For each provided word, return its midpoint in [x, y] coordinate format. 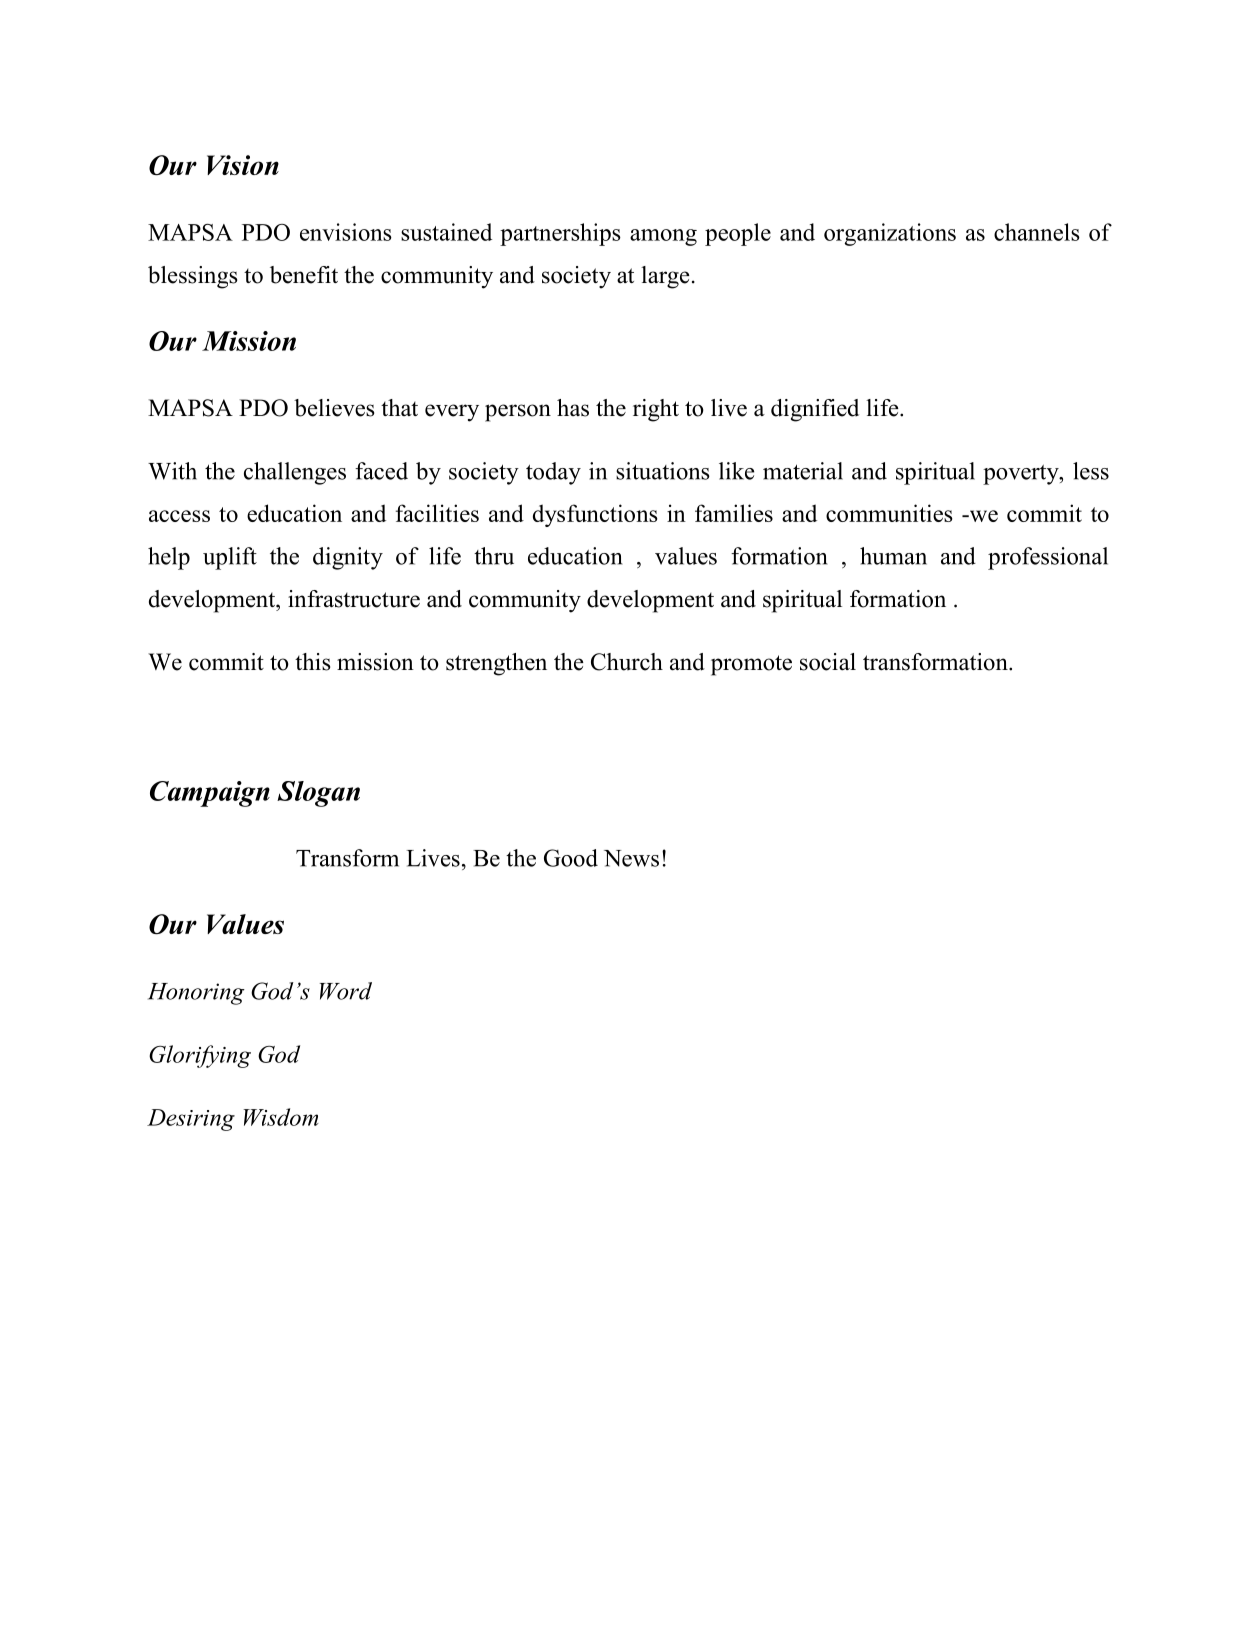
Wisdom [281, 1117]
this [312, 662]
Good [571, 858]
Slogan [318, 794]
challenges [295, 473]
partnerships [560, 234]
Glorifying [200, 1056]
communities [889, 513]
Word [346, 991]
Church [627, 662]
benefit [304, 275]
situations [663, 471]
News [631, 858]
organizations [890, 234]
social [828, 662]
